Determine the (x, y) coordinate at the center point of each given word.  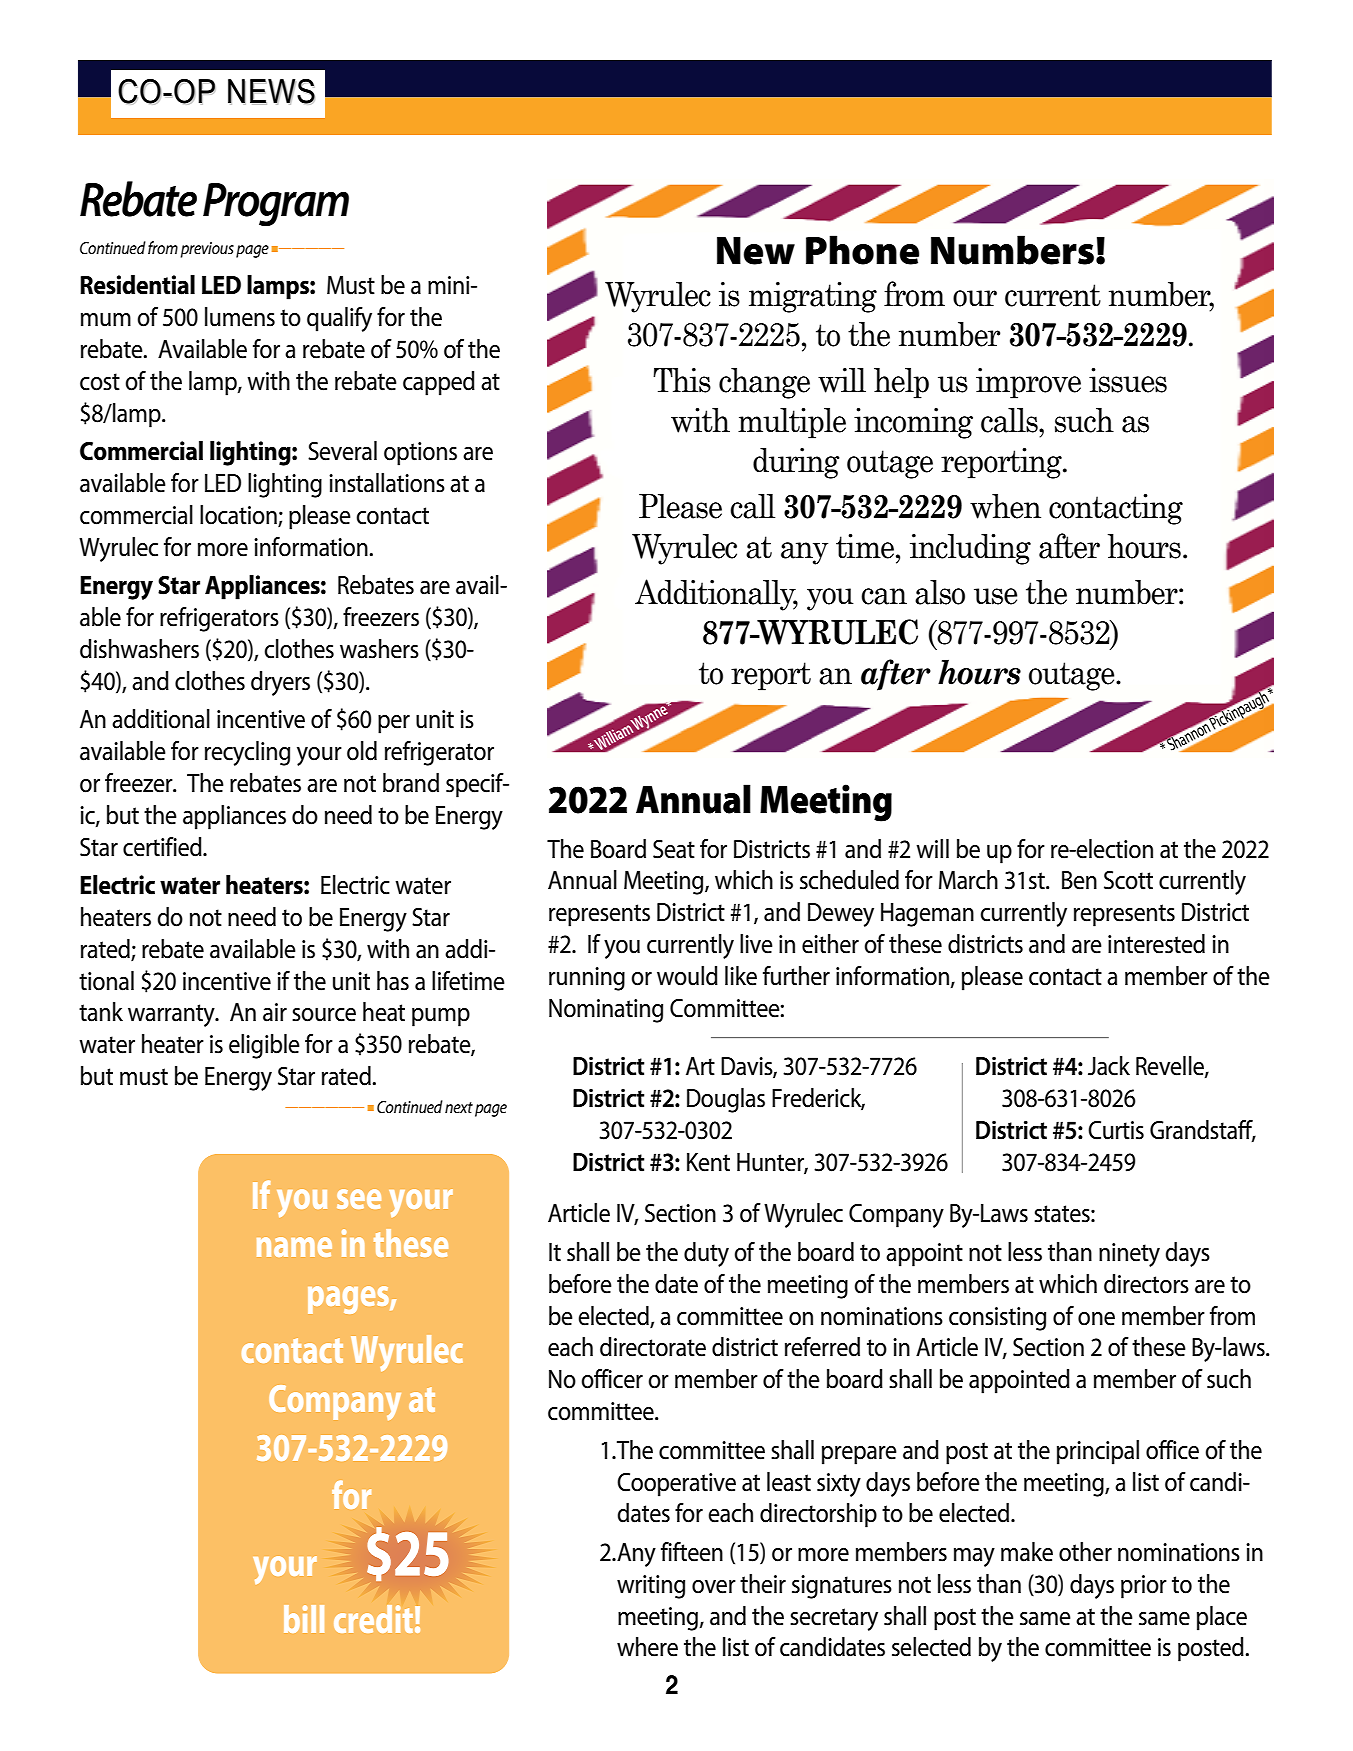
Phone (862, 250)
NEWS (271, 92)
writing (651, 1587)
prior (1144, 1587)
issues (1128, 380)
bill (304, 1619)
